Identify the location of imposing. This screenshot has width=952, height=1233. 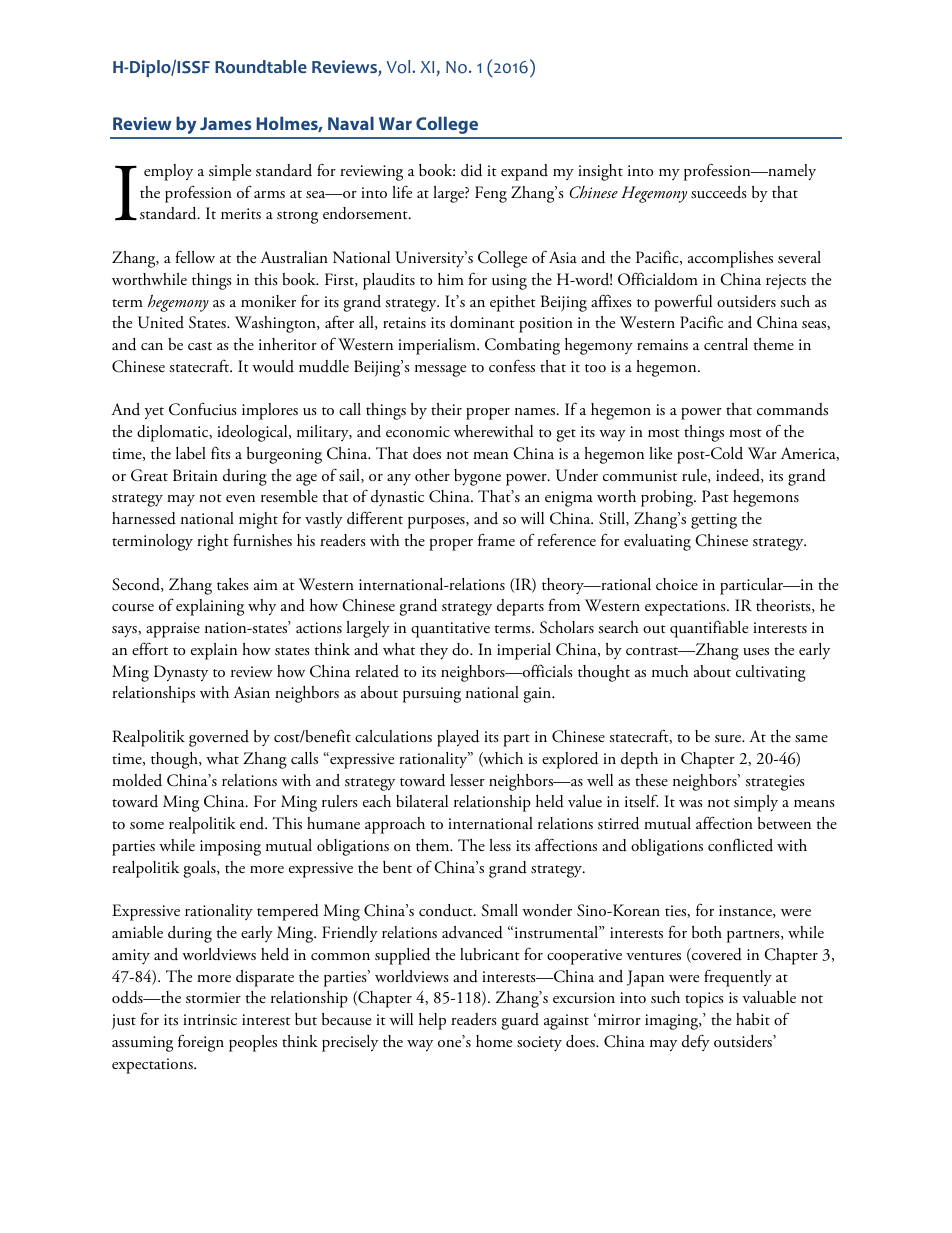
(230, 848).
